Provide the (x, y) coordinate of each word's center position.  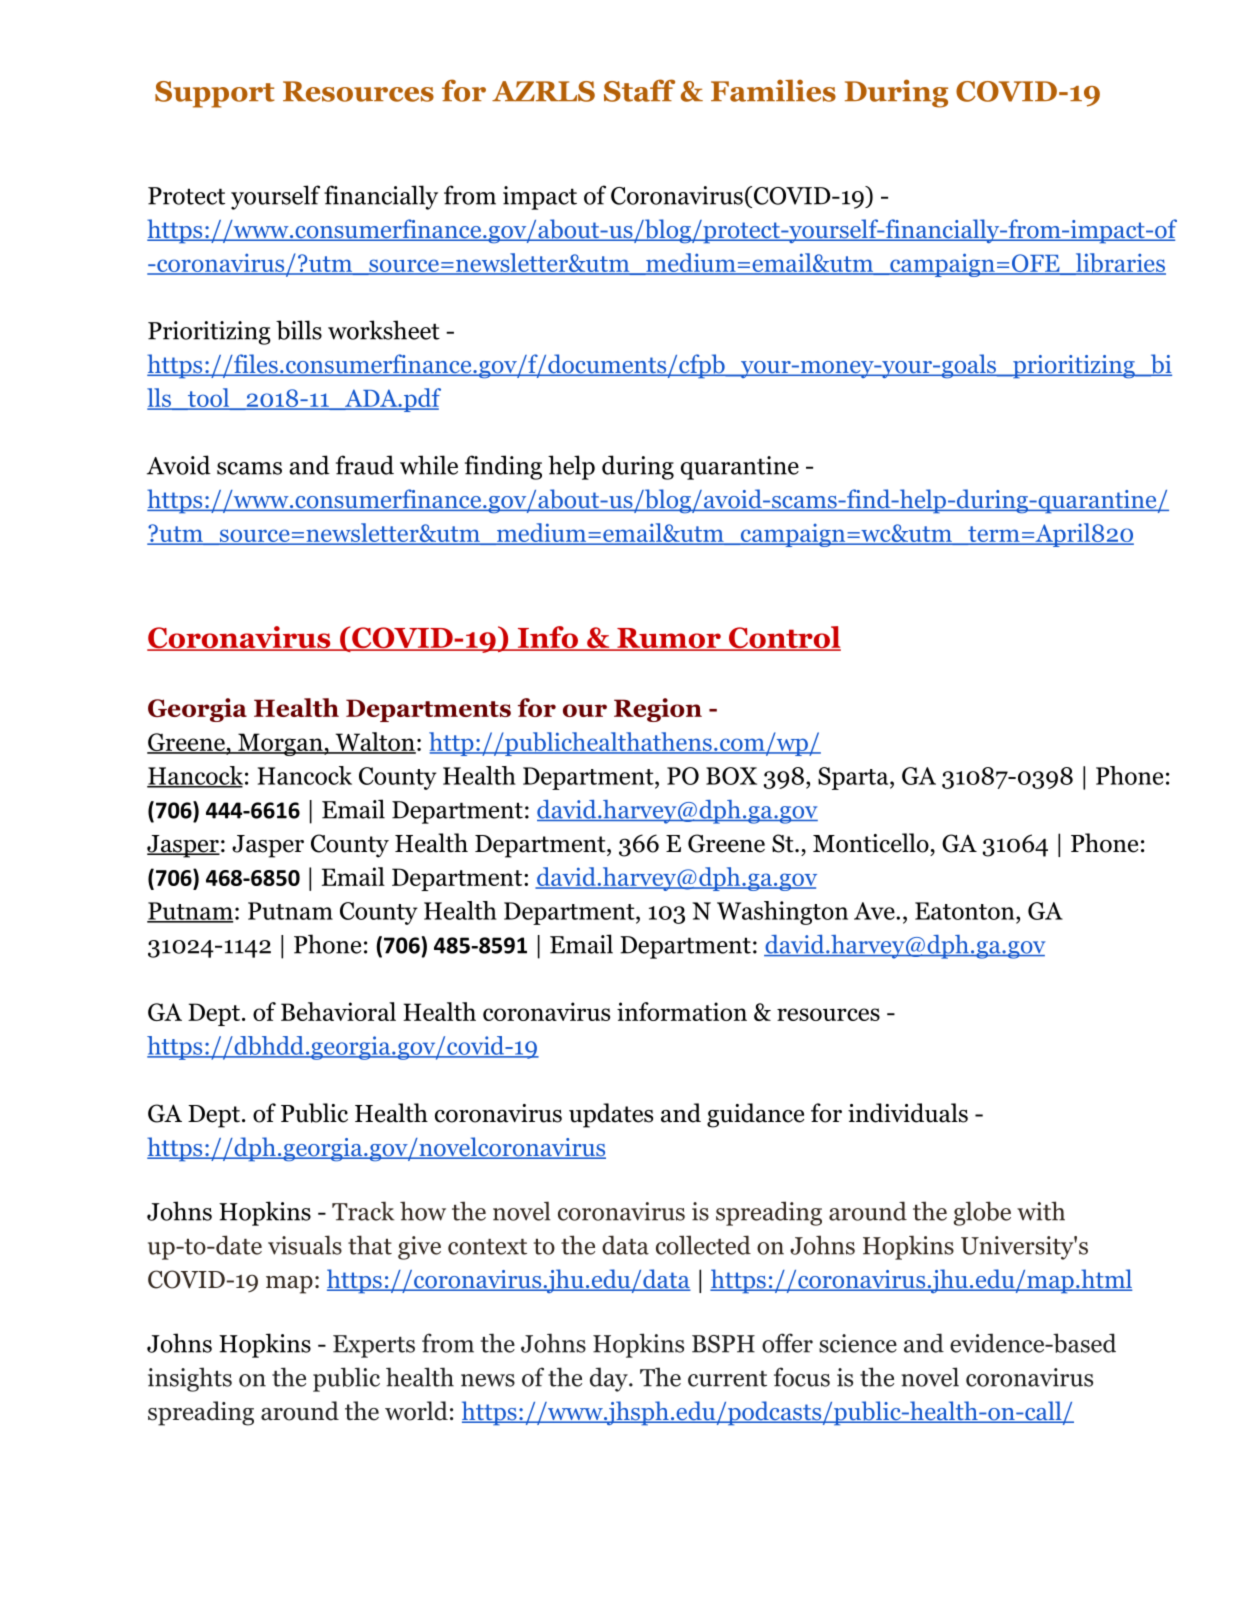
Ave (874, 911)
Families (773, 90)
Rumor (669, 639)
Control (784, 638)
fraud (365, 465)
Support (215, 94)
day (610, 1379)
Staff (639, 90)
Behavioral (338, 1011)
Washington (782, 913)
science (858, 1343)
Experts (374, 1346)
